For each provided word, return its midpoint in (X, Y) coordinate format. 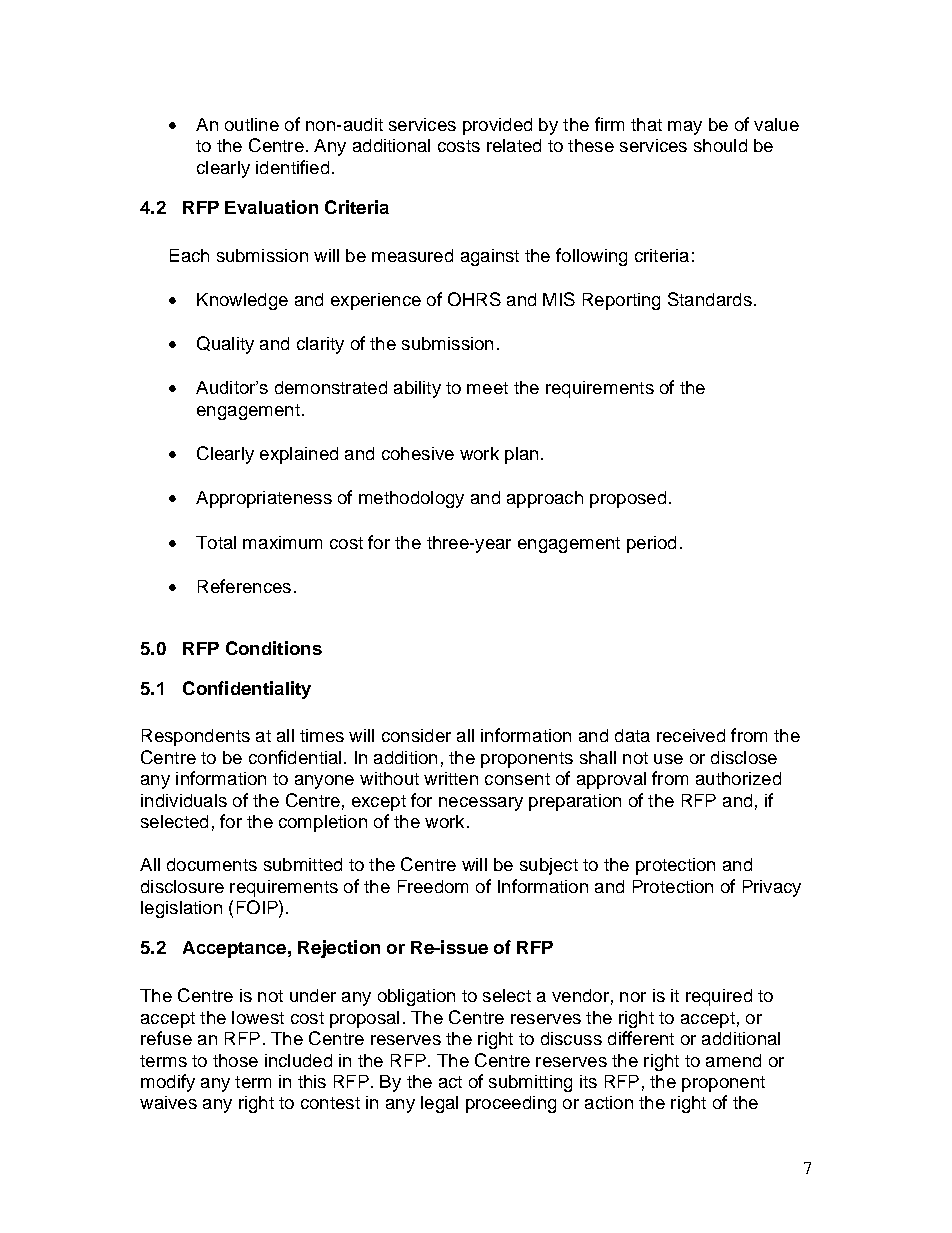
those (235, 1060)
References (244, 586)
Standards (710, 299)
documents (212, 864)
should (720, 145)
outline (252, 124)
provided (497, 126)
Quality (225, 345)
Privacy (772, 888)
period (651, 544)
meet (487, 388)
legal (439, 1104)
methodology (411, 499)
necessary (481, 804)
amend (733, 1060)
